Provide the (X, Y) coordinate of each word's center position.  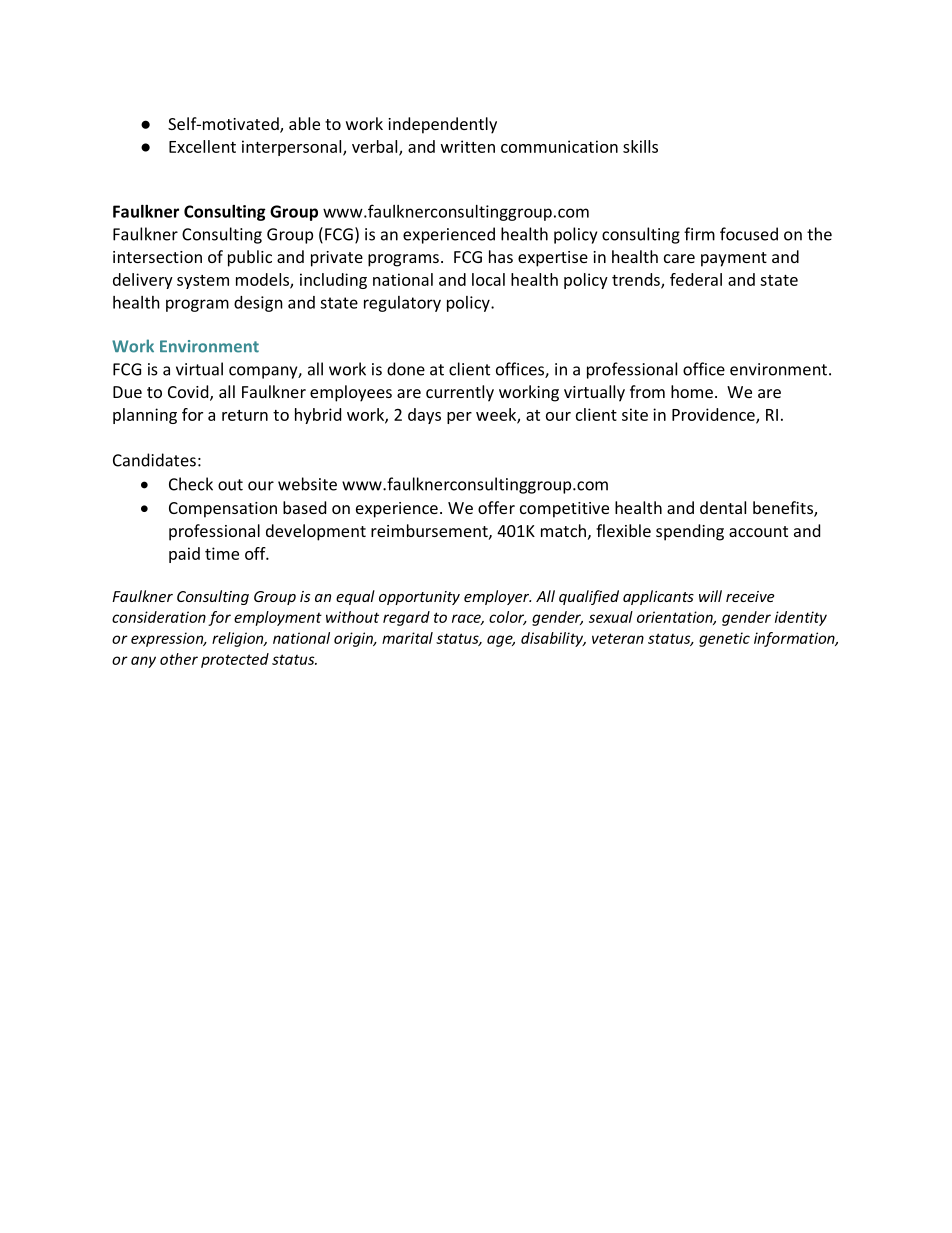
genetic (724, 639)
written (468, 146)
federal (696, 279)
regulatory (402, 304)
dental (723, 507)
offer (496, 507)
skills (640, 146)
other (179, 659)
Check (191, 484)
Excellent (202, 146)
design (258, 304)
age (501, 641)
